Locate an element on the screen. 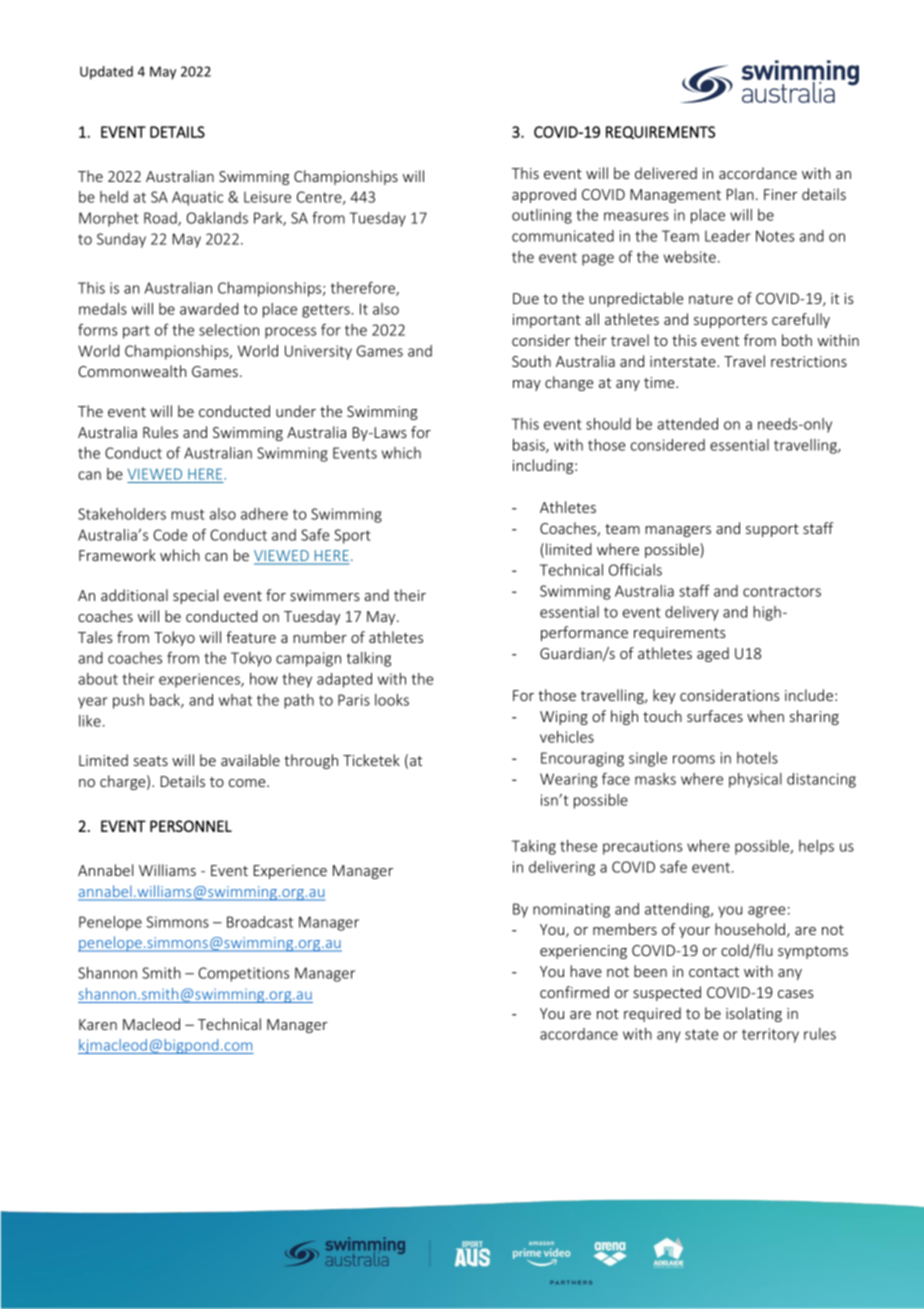 This screenshot has height=1309, width=924. Updated is located at coordinates (106, 73).
